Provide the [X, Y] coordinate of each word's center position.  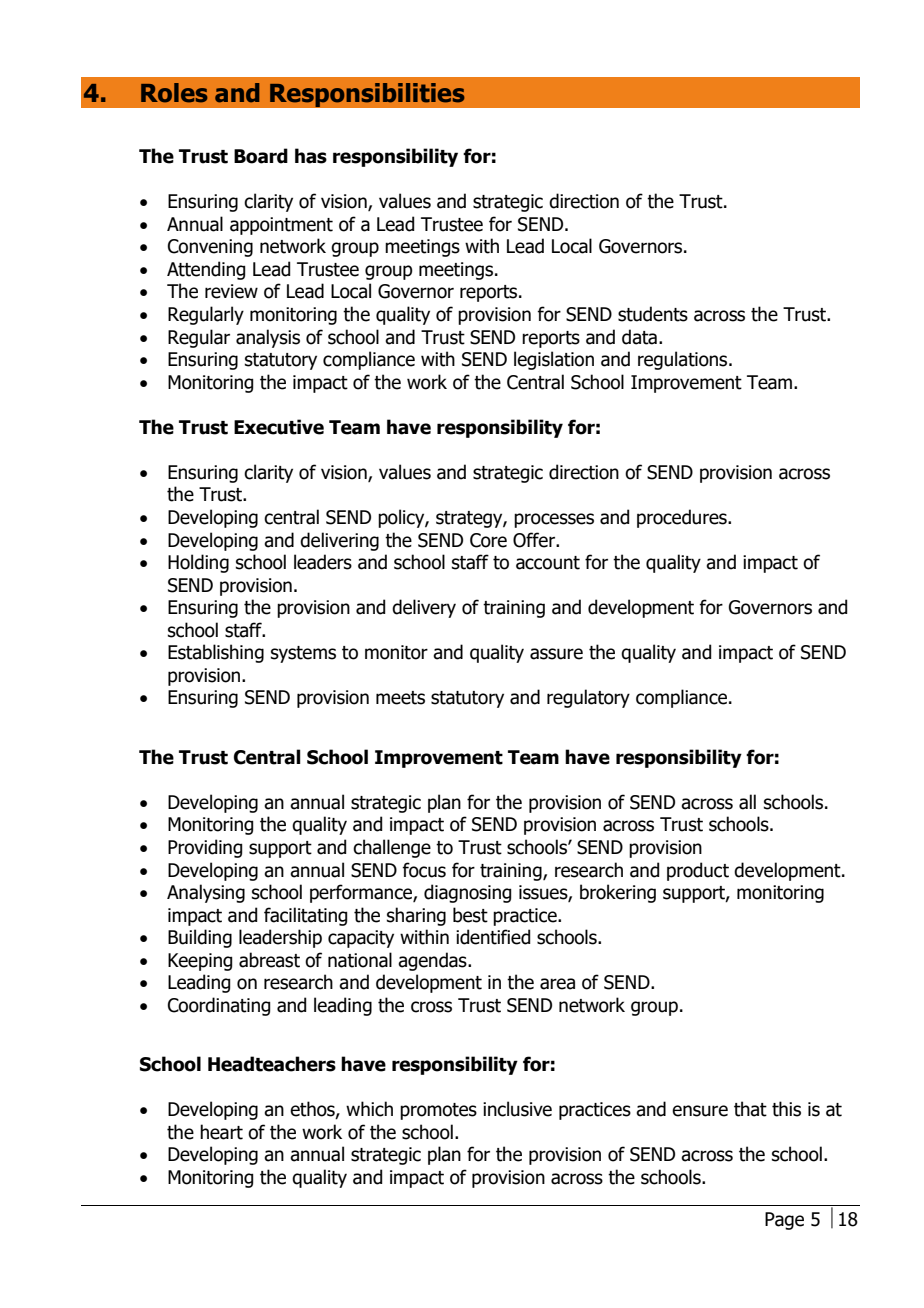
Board [261, 156]
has [311, 156]
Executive [279, 427]
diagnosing [467, 893]
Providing [205, 848]
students [653, 314]
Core [488, 540]
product [698, 871]
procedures [683, 518]
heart [221, 1132]
